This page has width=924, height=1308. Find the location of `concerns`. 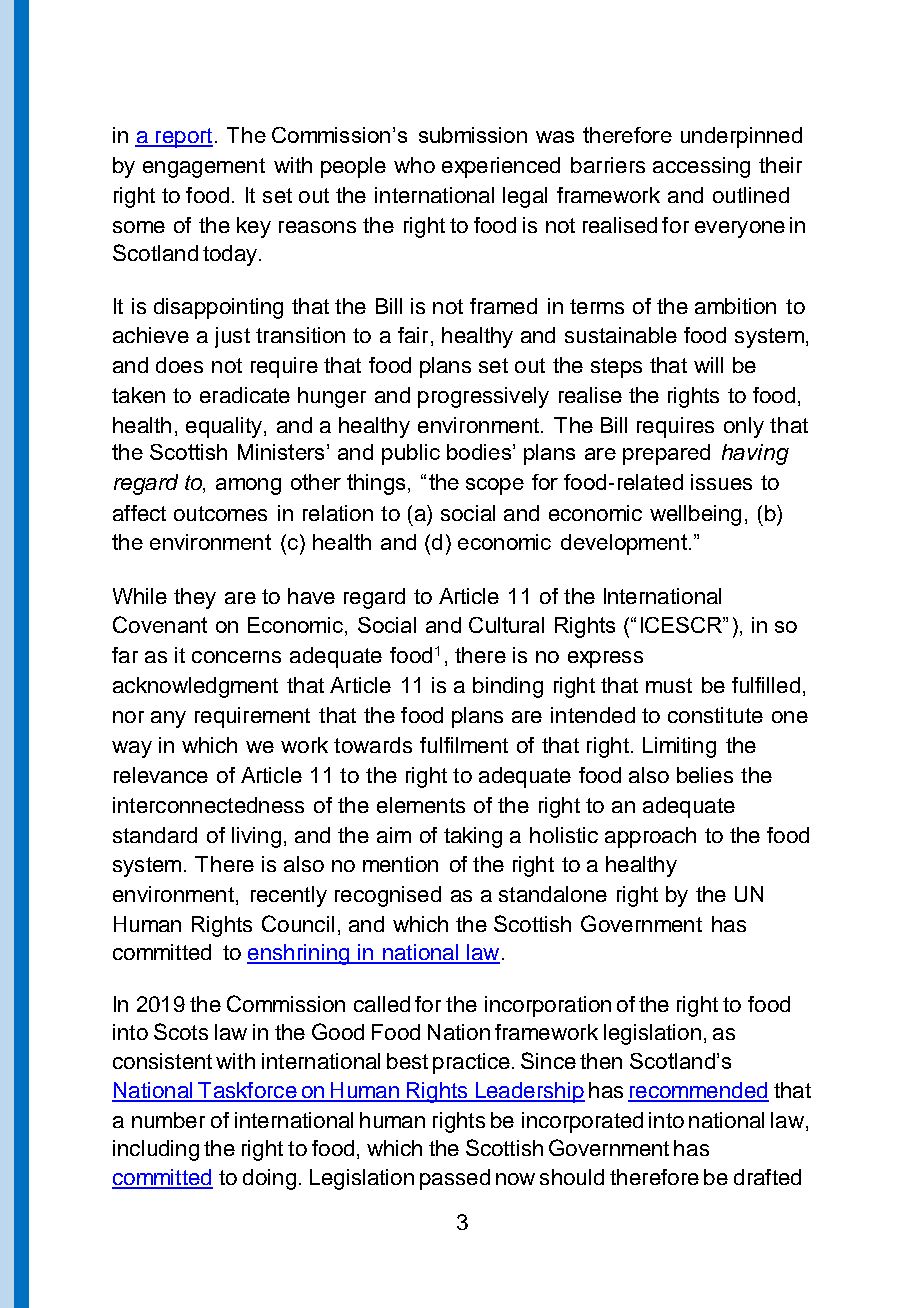

concerns is located at coordinates (236, 657).
